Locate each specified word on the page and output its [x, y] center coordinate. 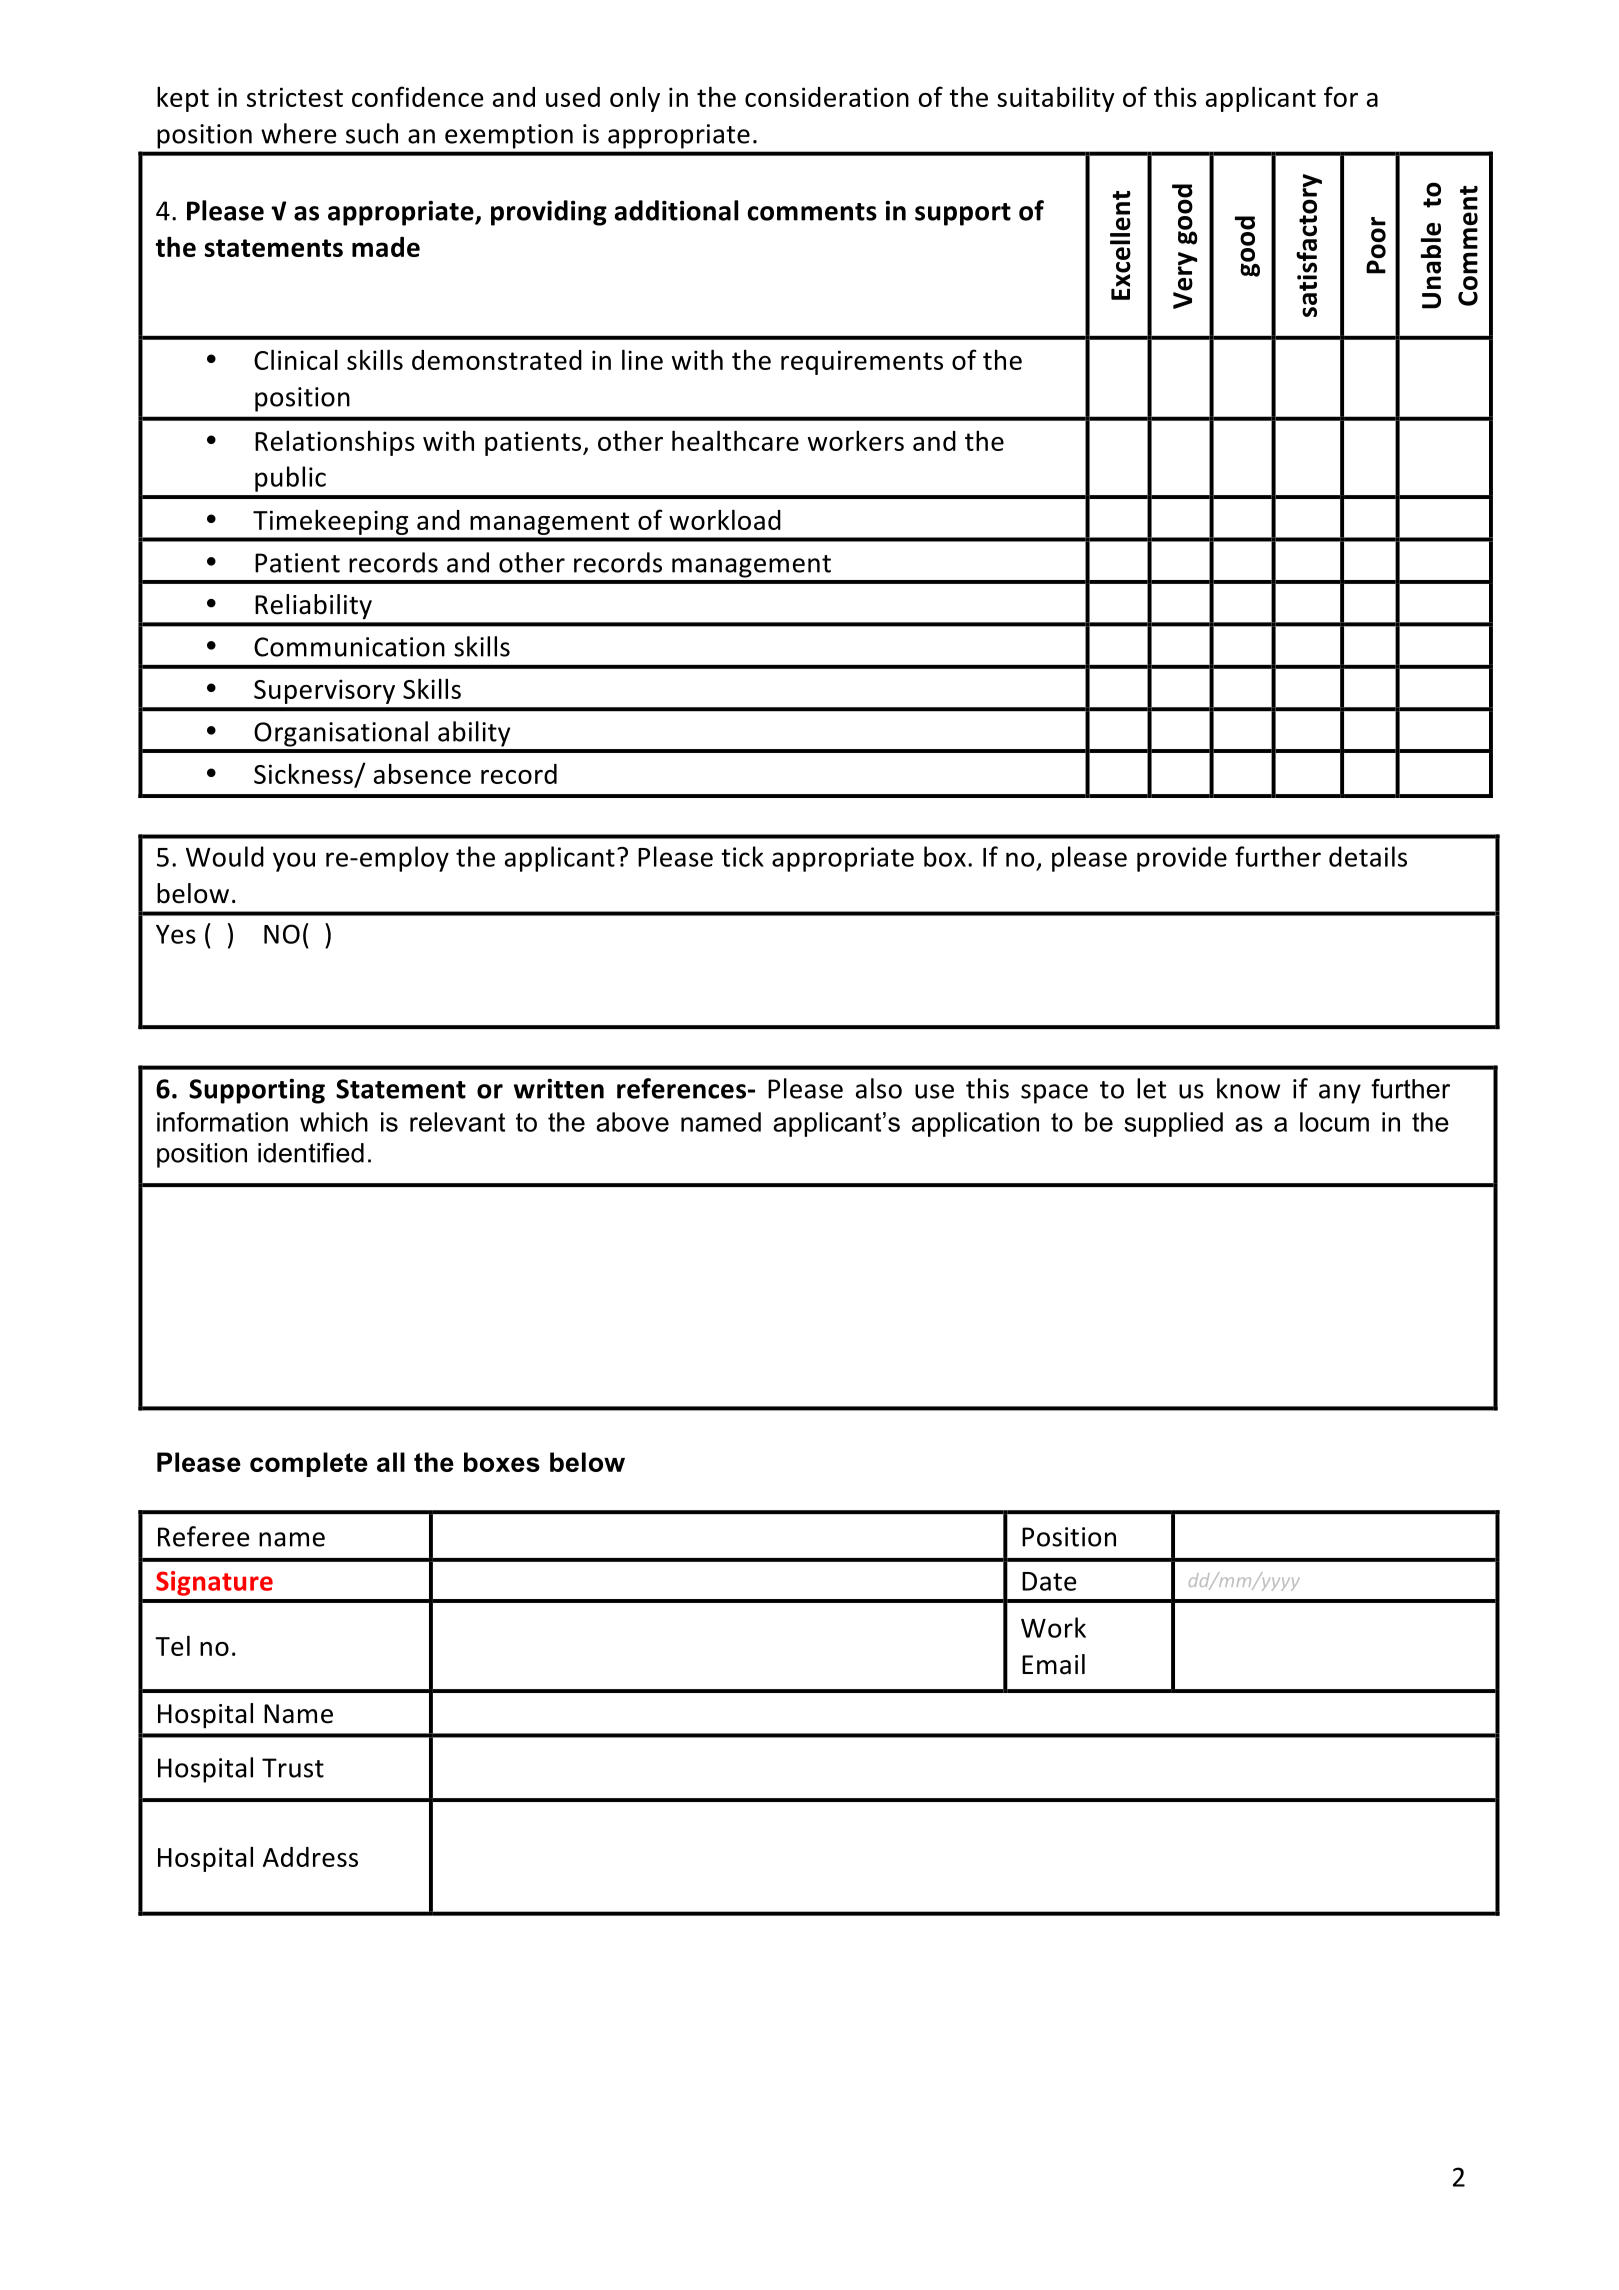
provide [1182, 859]
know [1248, 1088]
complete [309, 1464]
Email [1053, 1664]
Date [1049, 1581]
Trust [293, 1768]
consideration [827, 97]
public [290, 479]
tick [742, 856]
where [299, 133]
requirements [862, 362]
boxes [502, 1462]
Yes [176, 934]
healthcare [735, 440]
